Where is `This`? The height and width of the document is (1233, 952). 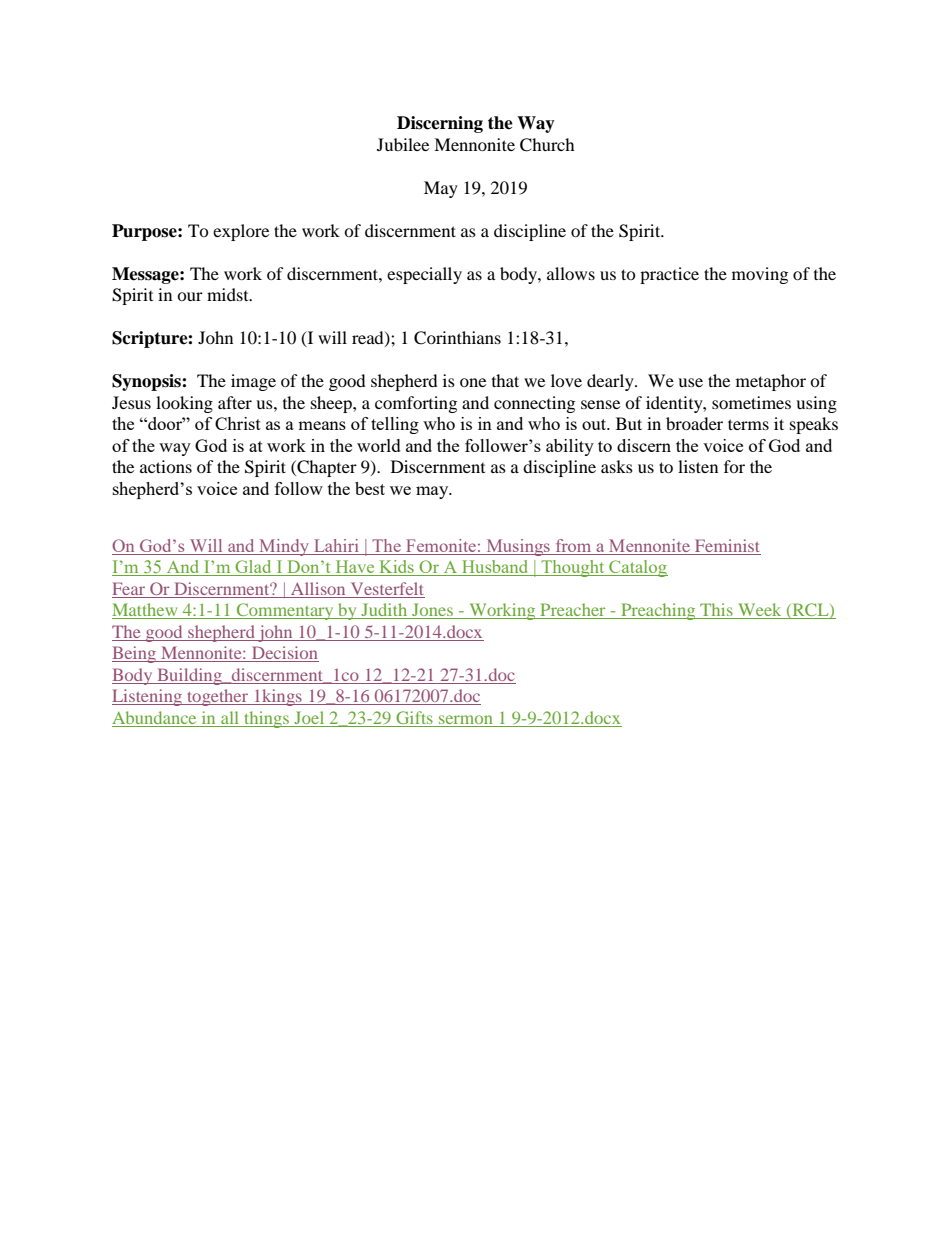 This is located at coordinates (716, 611).
